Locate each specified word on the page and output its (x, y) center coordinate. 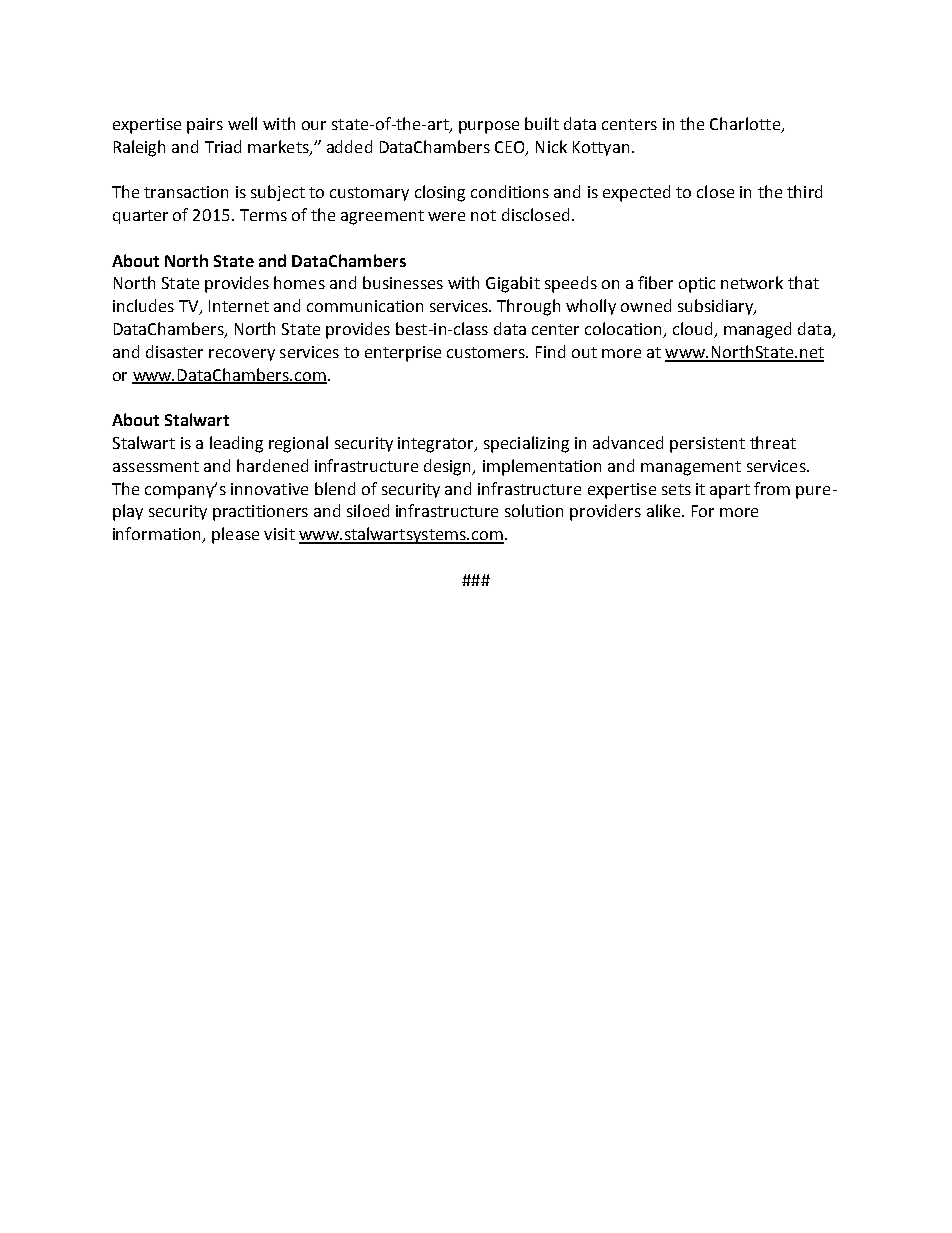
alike (663, 510)
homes (299, 282)
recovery (242, 355)
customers (487, 352)
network (752, 282)
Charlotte (746, 124)
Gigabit (513, 284)
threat (773, 442)
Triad (223, 146)
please (235, 535)
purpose (489, 127)
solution (534, 510)
